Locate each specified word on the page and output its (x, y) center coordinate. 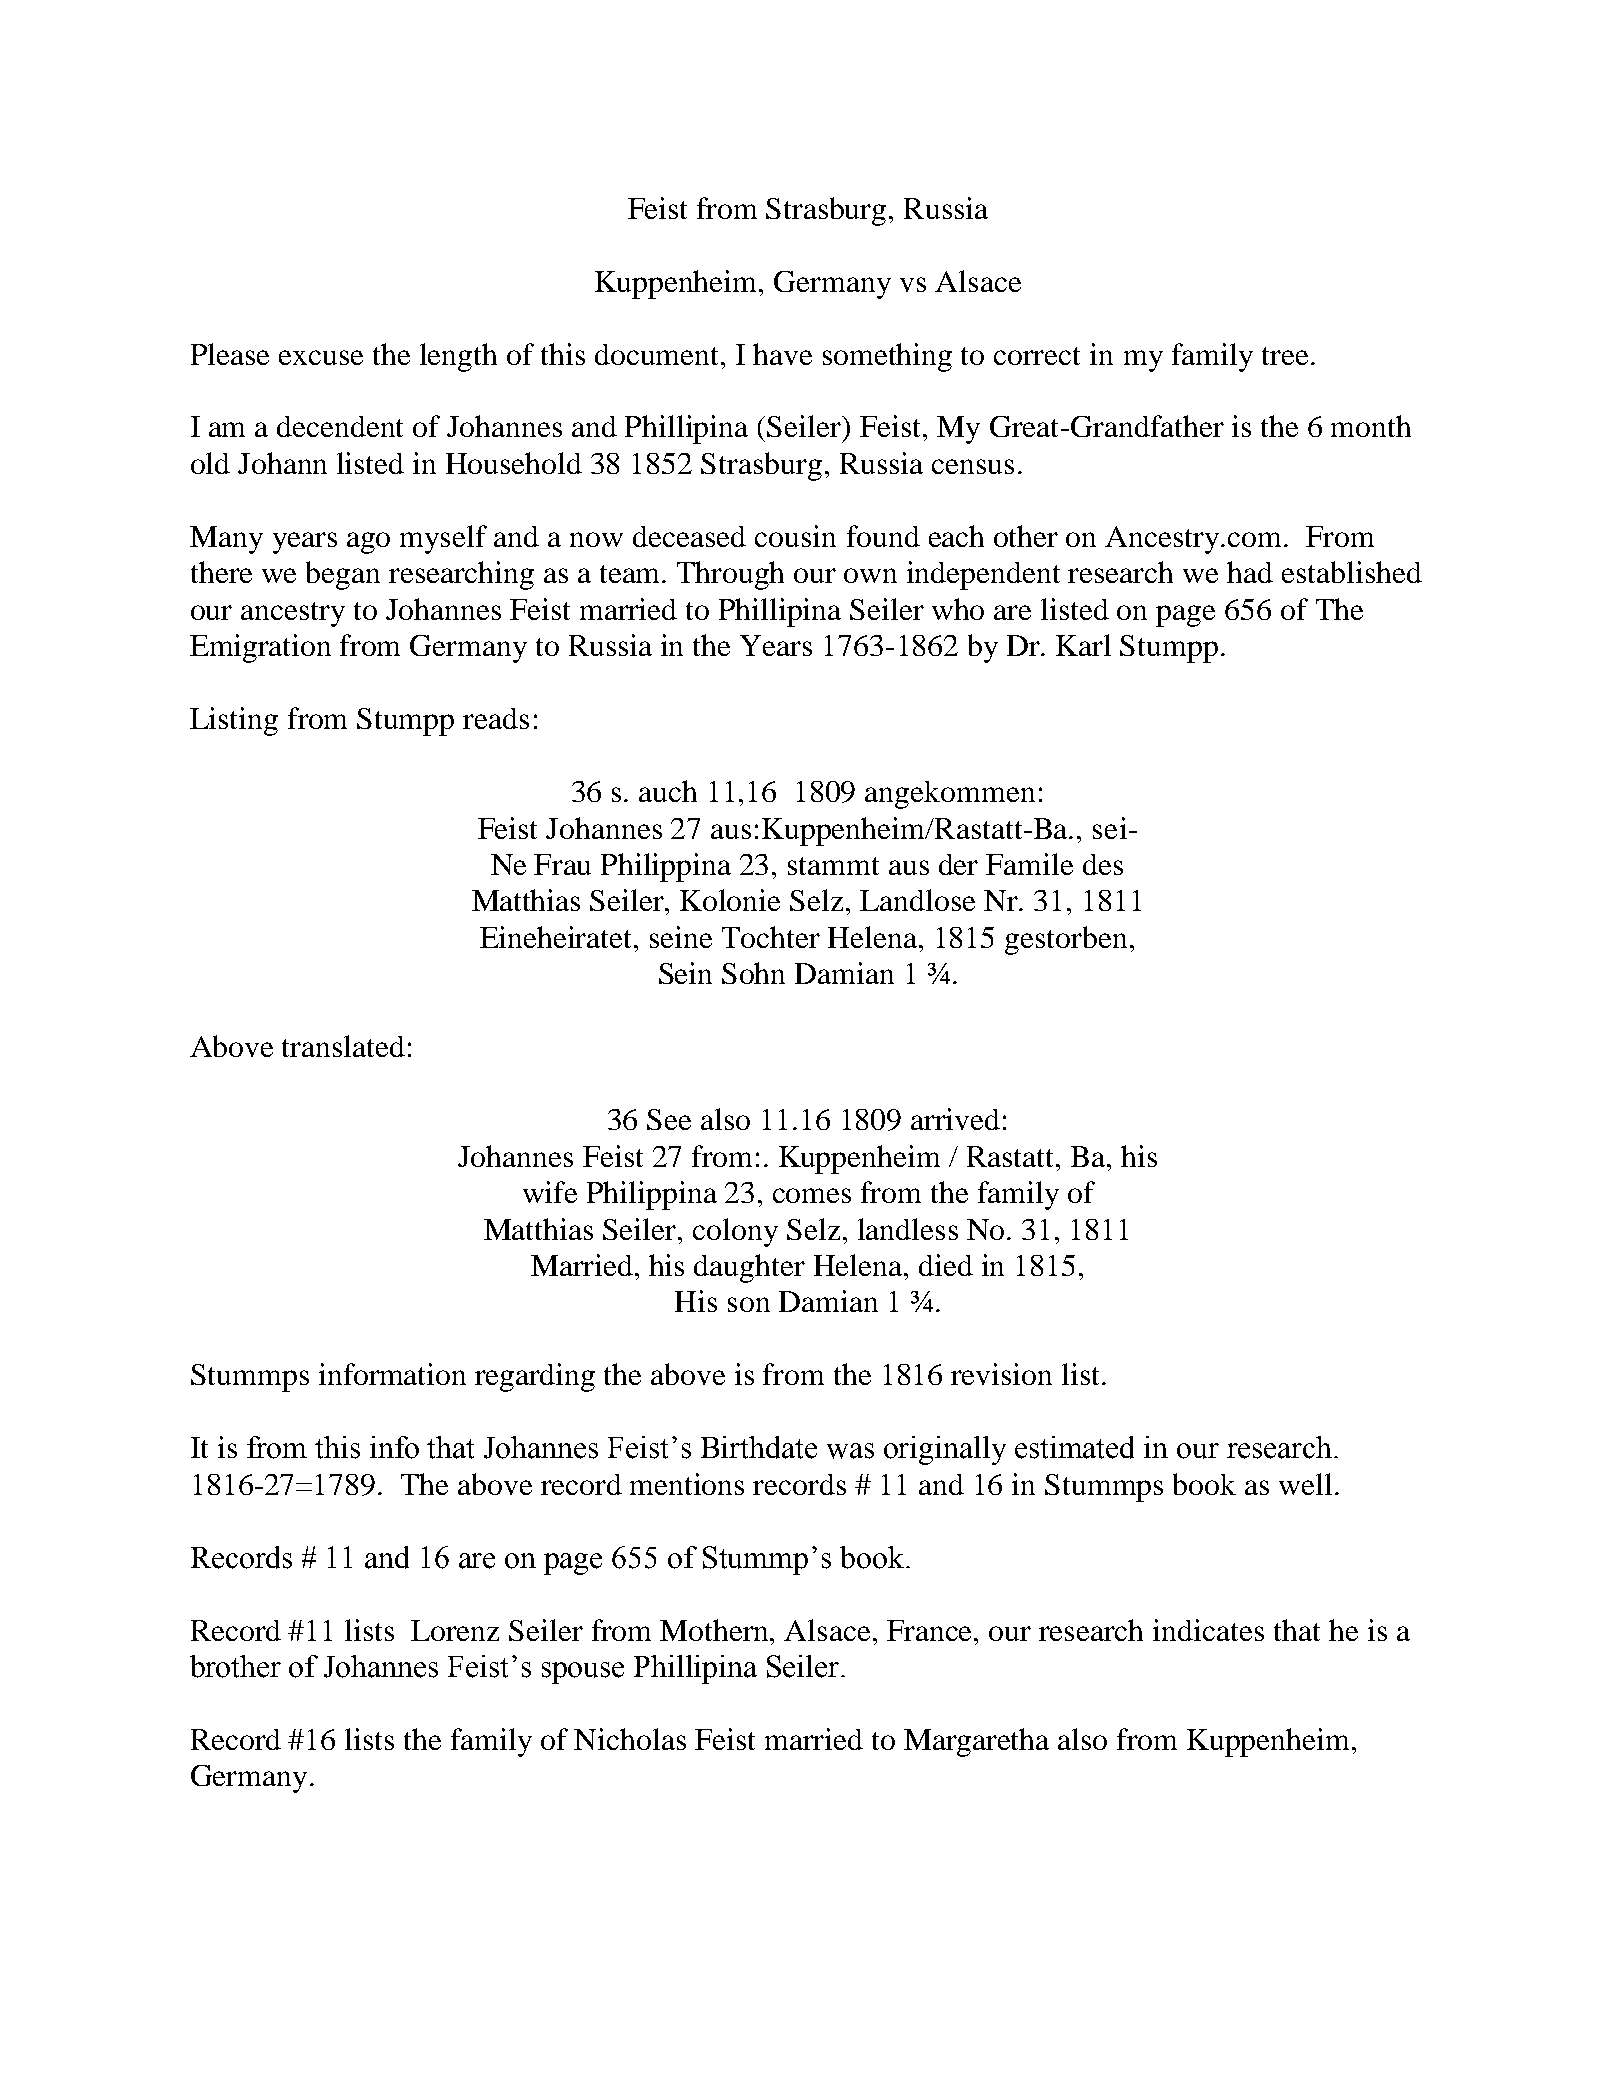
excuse (321, 357)
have (782, 354)
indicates (1208, 1630)
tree (1285, 356)
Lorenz (455, 1630)
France (931, 1630)
